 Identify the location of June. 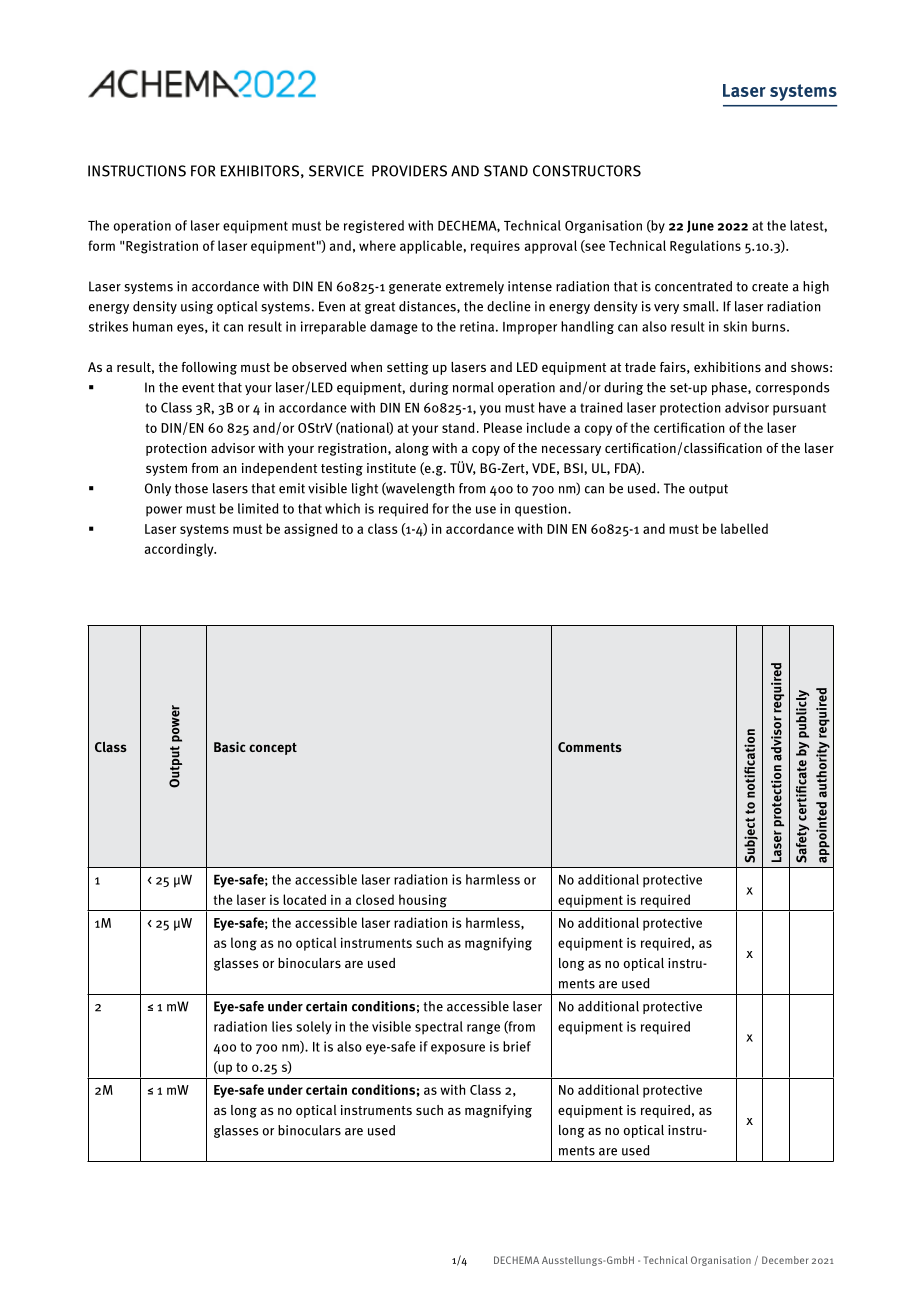
(700, 226).
